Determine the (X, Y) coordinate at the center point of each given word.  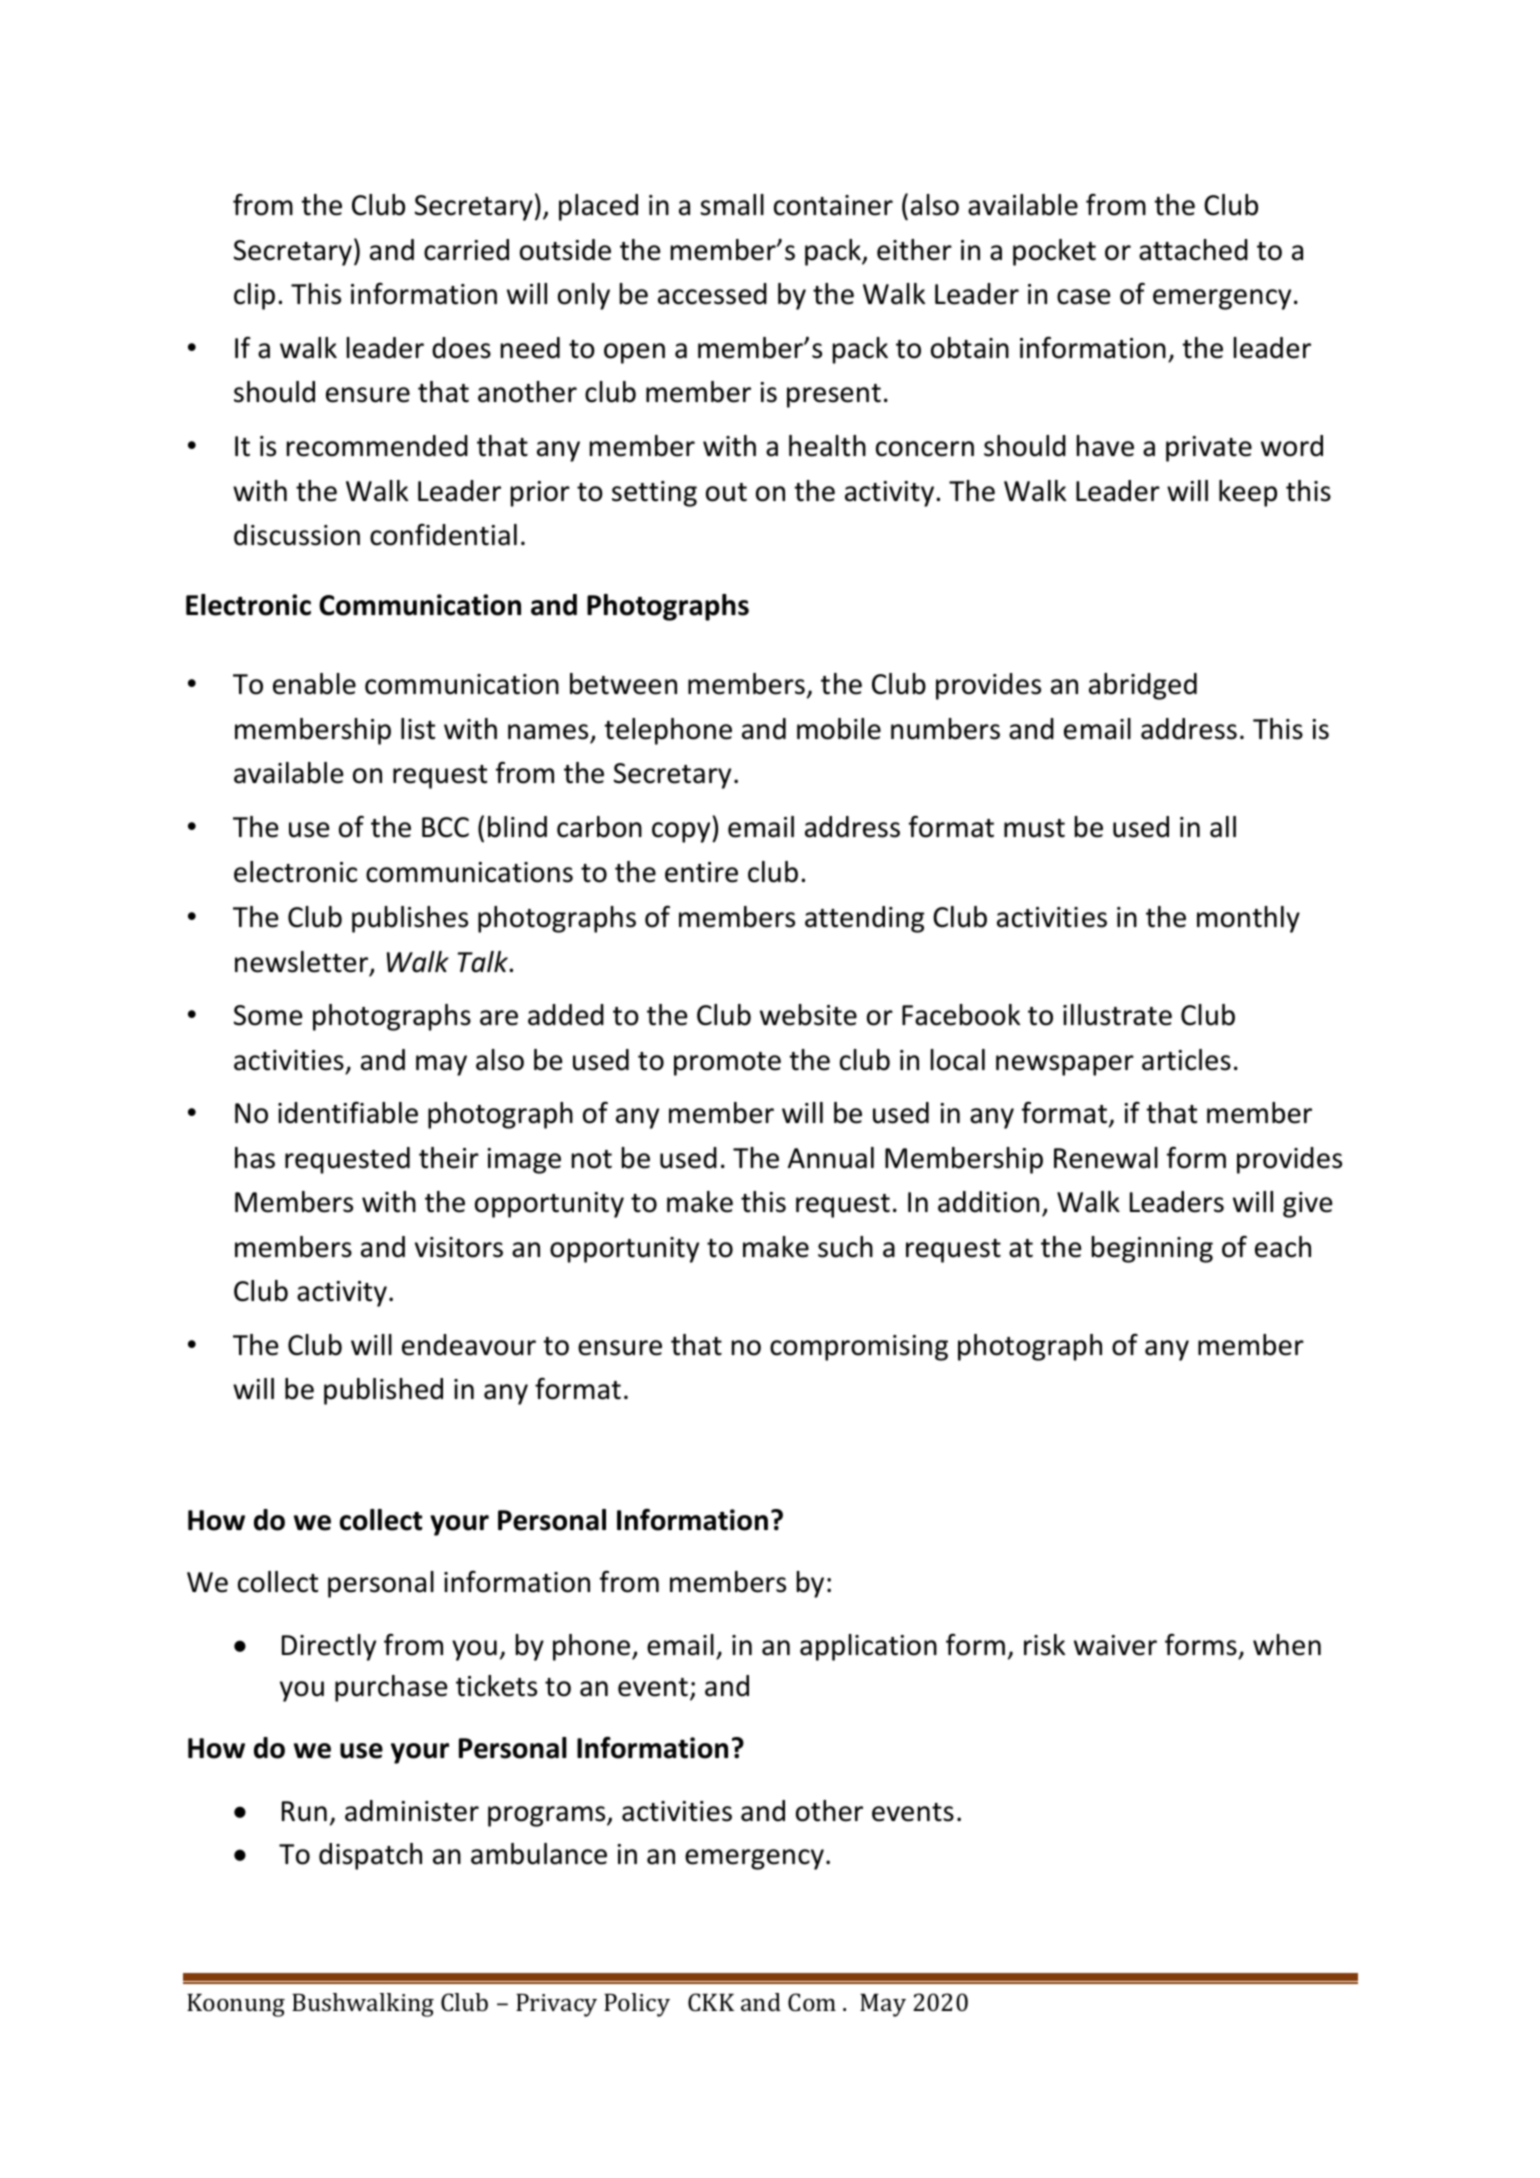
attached (1193, 250)
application (868, 1647)
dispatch (370, 1856)
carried (466, 250)
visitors (459, 1247)
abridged (1143, 686)
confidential (443, 535)
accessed (712, 294)
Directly (329, 1647)
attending (865, 919)
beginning (1152, 1249)
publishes (410, 919)
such (845, 1247)
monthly (1248, 919)
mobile (839, 729)
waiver (1115, 1645)
